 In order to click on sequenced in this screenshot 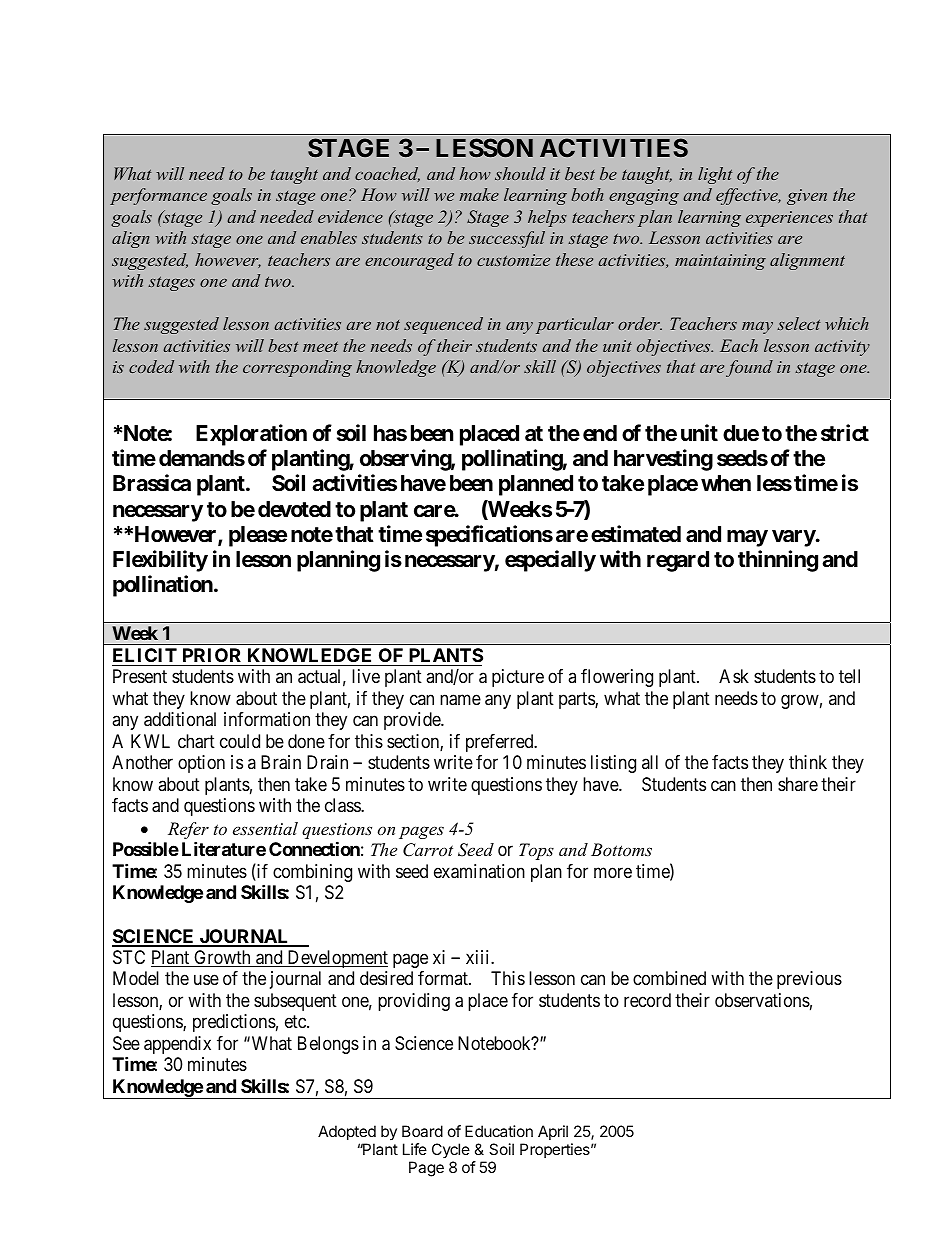, I will do `click(443, 325)`.
